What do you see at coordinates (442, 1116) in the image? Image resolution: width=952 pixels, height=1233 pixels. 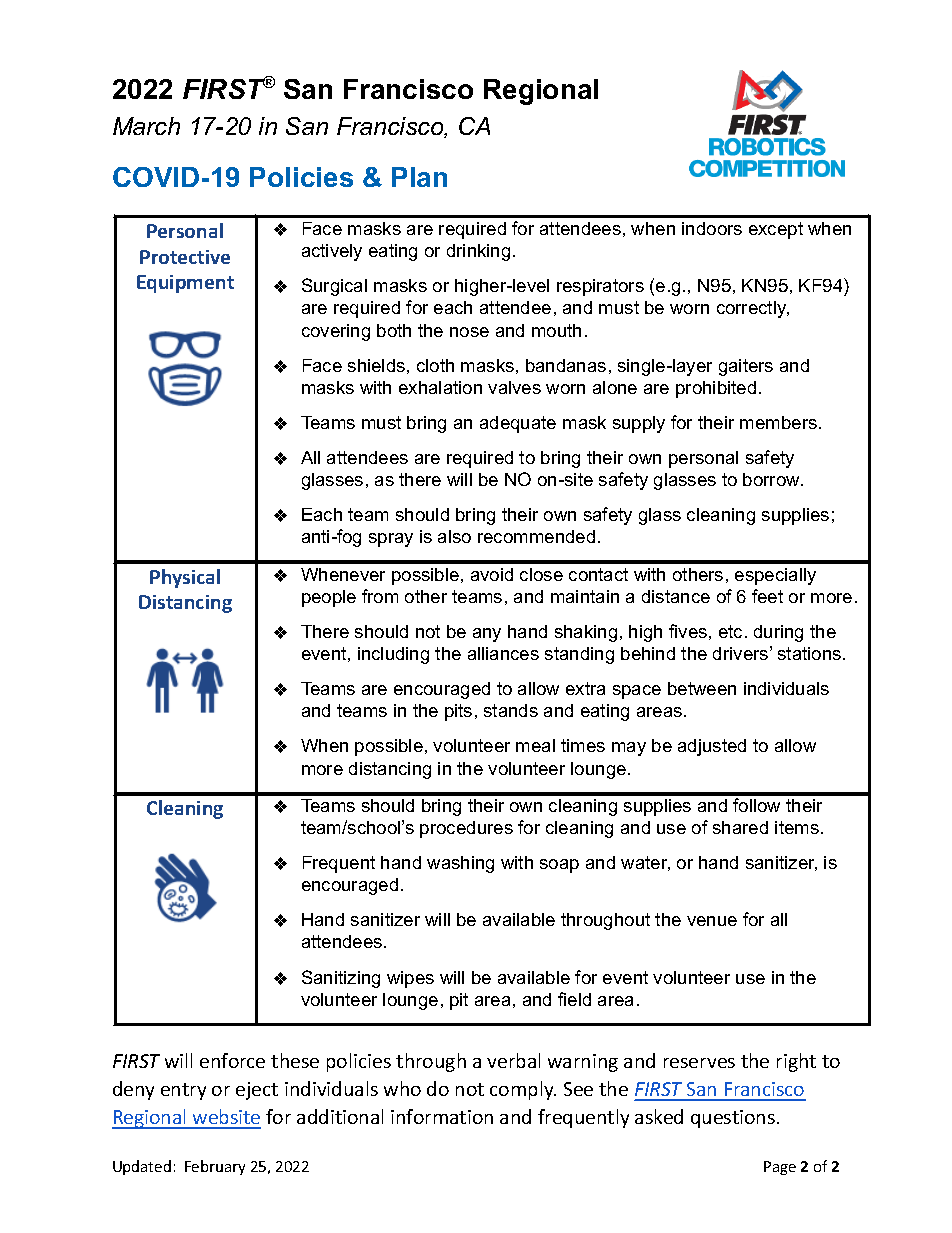 I see `information` at bounding box center [442, 1116].
